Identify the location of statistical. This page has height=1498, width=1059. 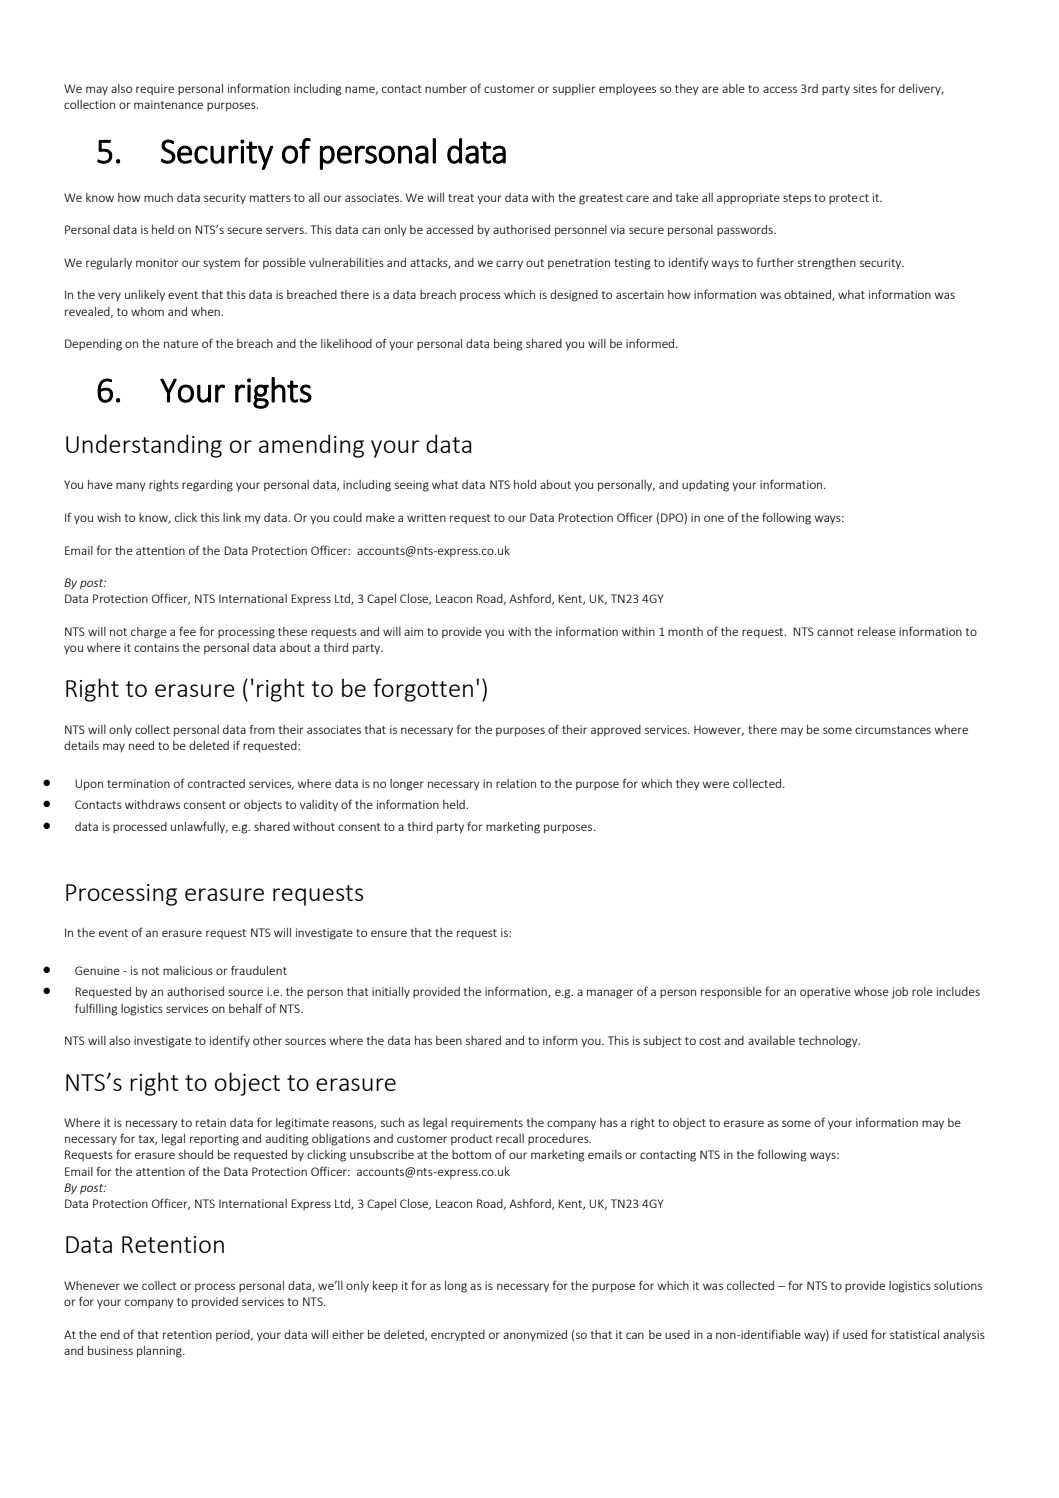
(914, 1334).
